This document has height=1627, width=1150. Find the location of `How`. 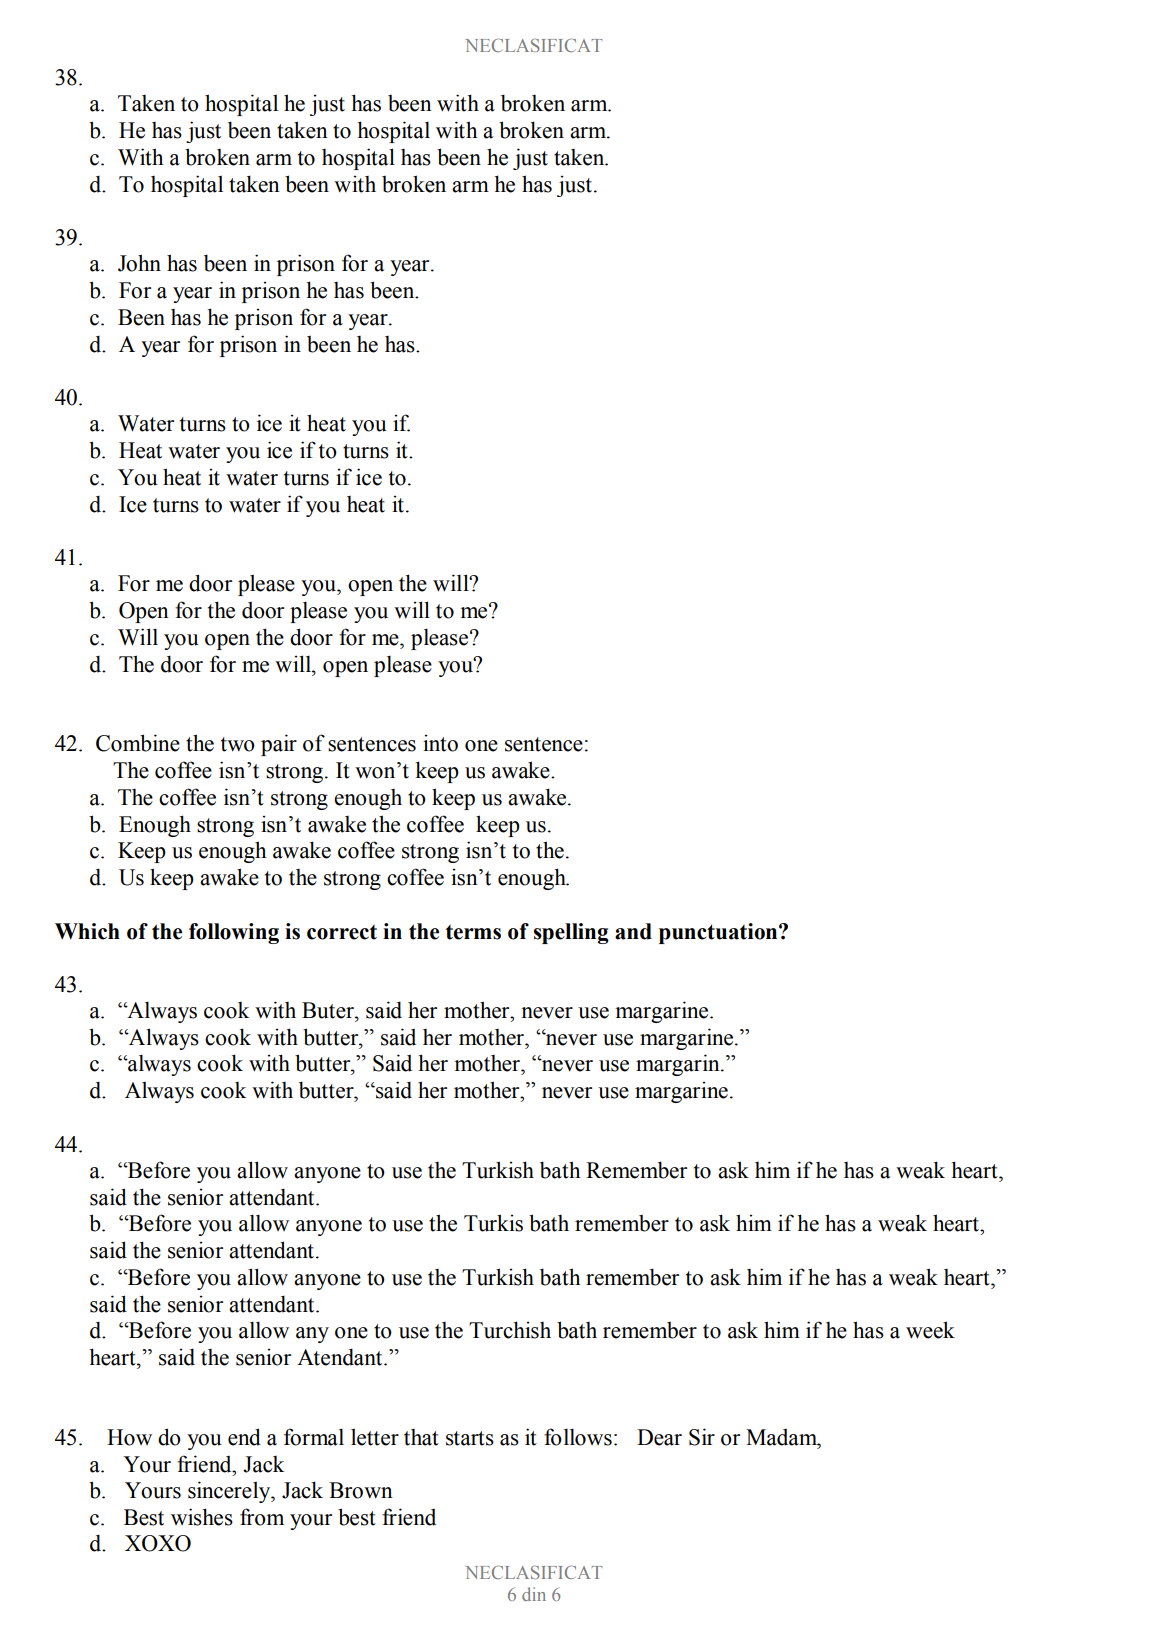

How is located at coordinates (129, 1437).
